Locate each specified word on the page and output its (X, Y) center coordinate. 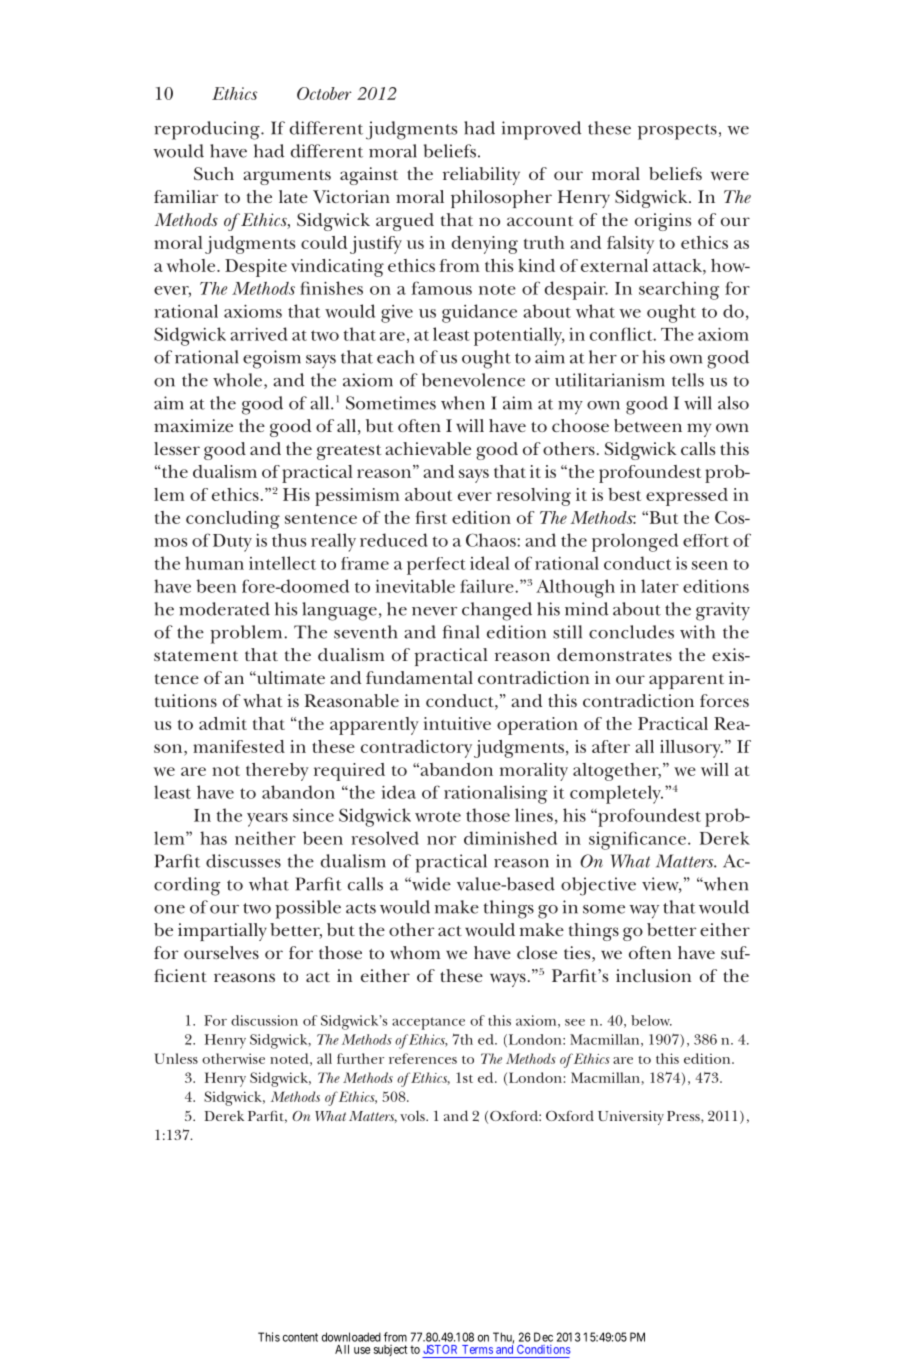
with (697, 632)
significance (637, 840)
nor (441, 840)
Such (214, 173)
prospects (677, 132)
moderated (224, 609)
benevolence (473, 380)
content (300, 1337)
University (631, 1118)
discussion (264, 1020)
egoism (272, 359)
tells (688, 380)
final (460, 632)
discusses (243, 861)
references (423, 1058)
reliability (481, 176)
